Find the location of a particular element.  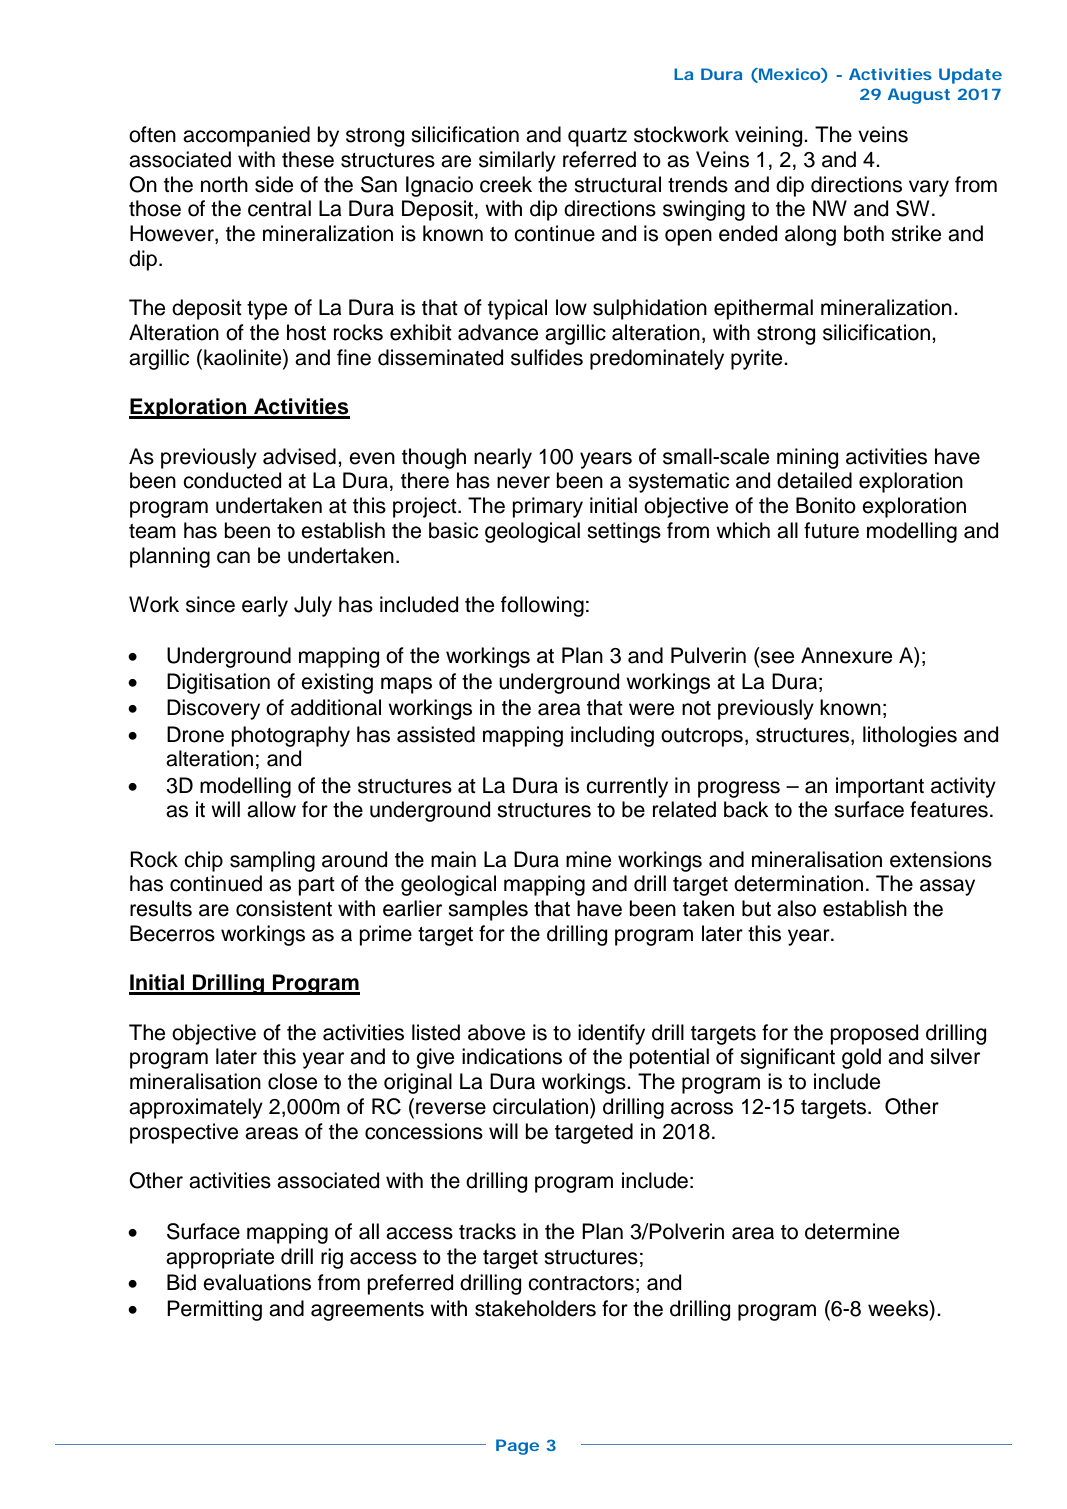

including is located at coordinates (612, 736).
